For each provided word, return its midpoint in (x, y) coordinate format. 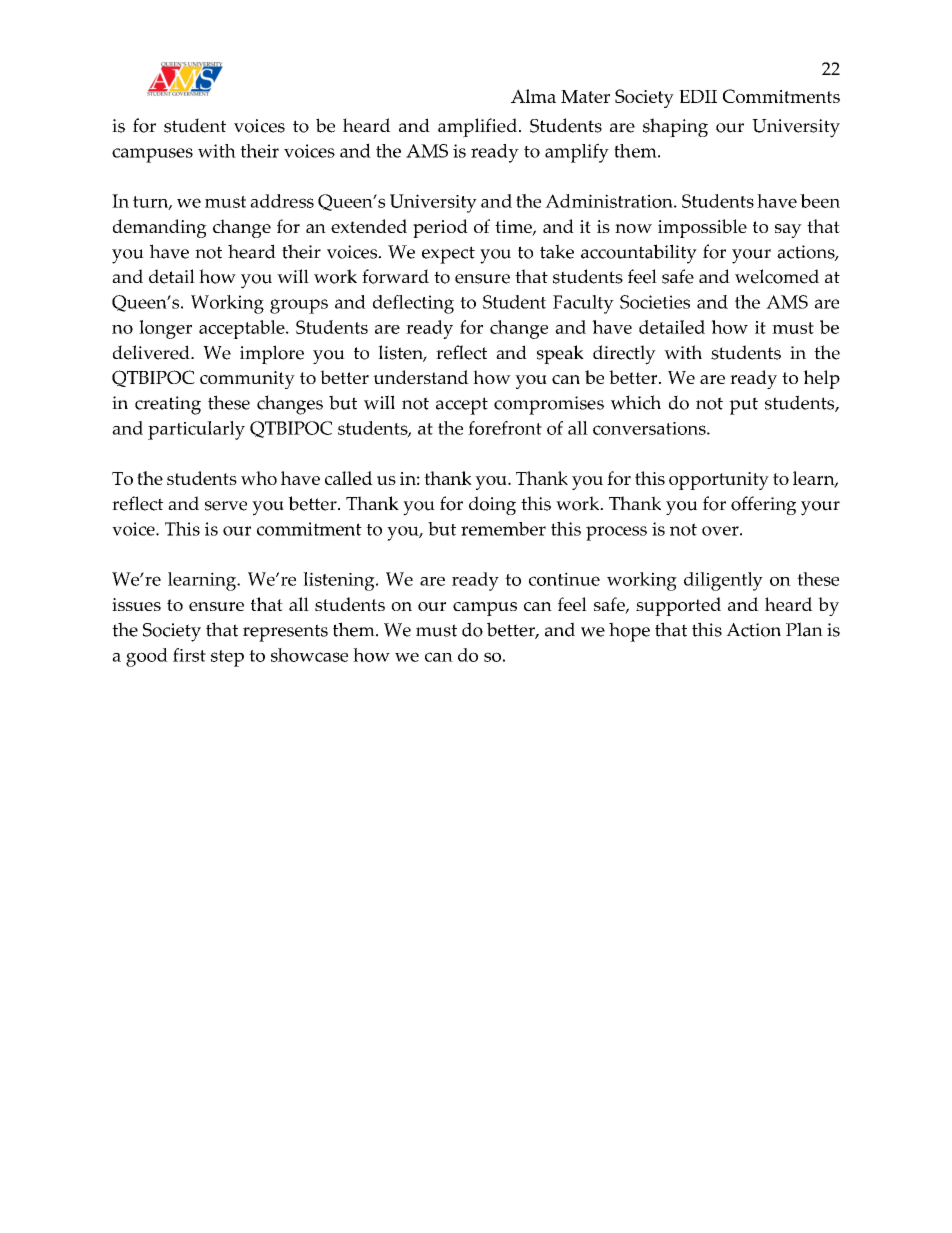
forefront (505, 428)
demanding (160, 228)
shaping (675, 128)
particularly (196, 430)
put (743, 406)
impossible (702, 228)
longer (165, 329)
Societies (655, 302)
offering (763, 505)
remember (503, 529)
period (440, 228)
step (227, 658)
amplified (479, 128)
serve (226, 506)
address (282, 201)
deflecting (413, 304)
